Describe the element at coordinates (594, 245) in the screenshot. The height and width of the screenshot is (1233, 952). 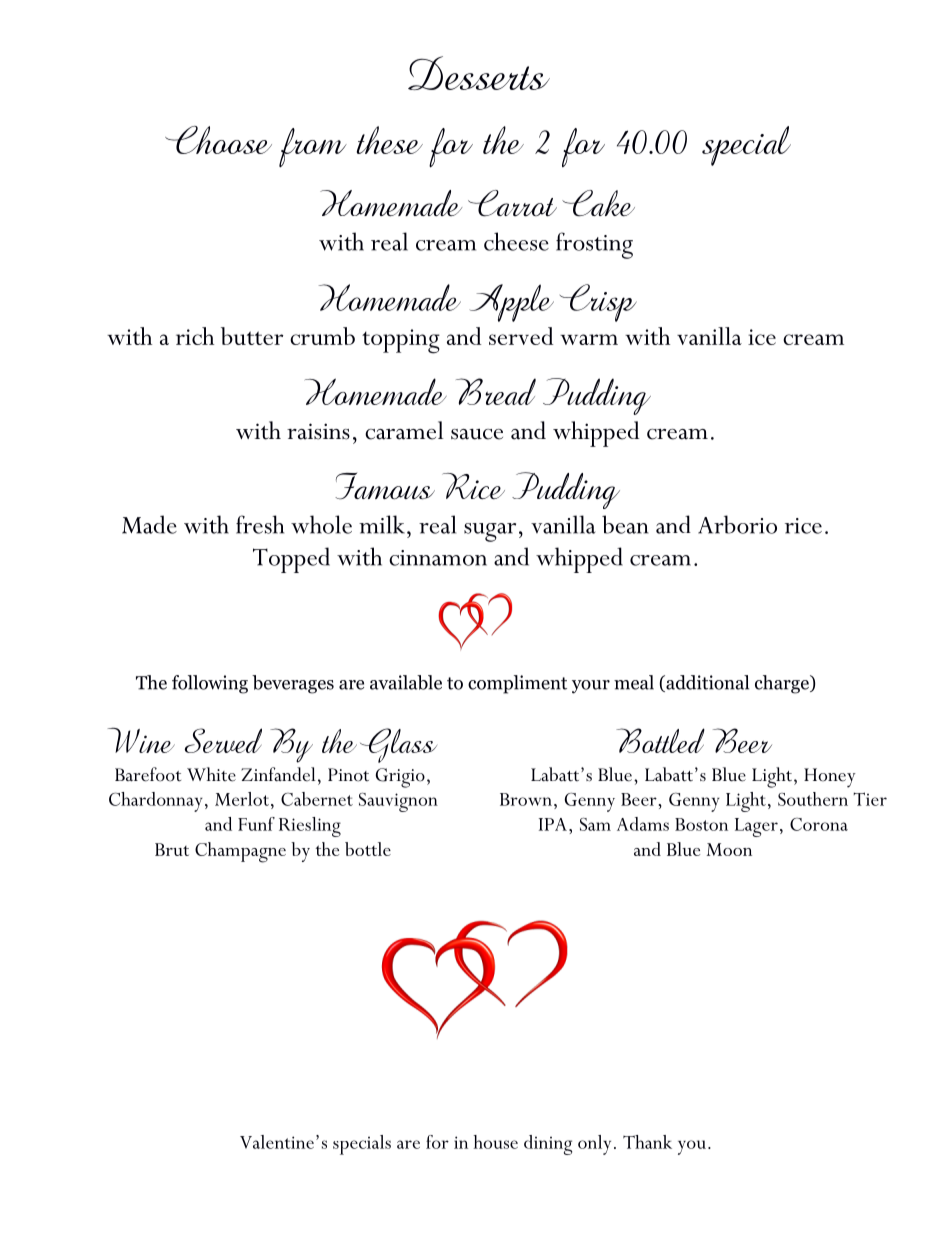
I see `frosting` at that location.
